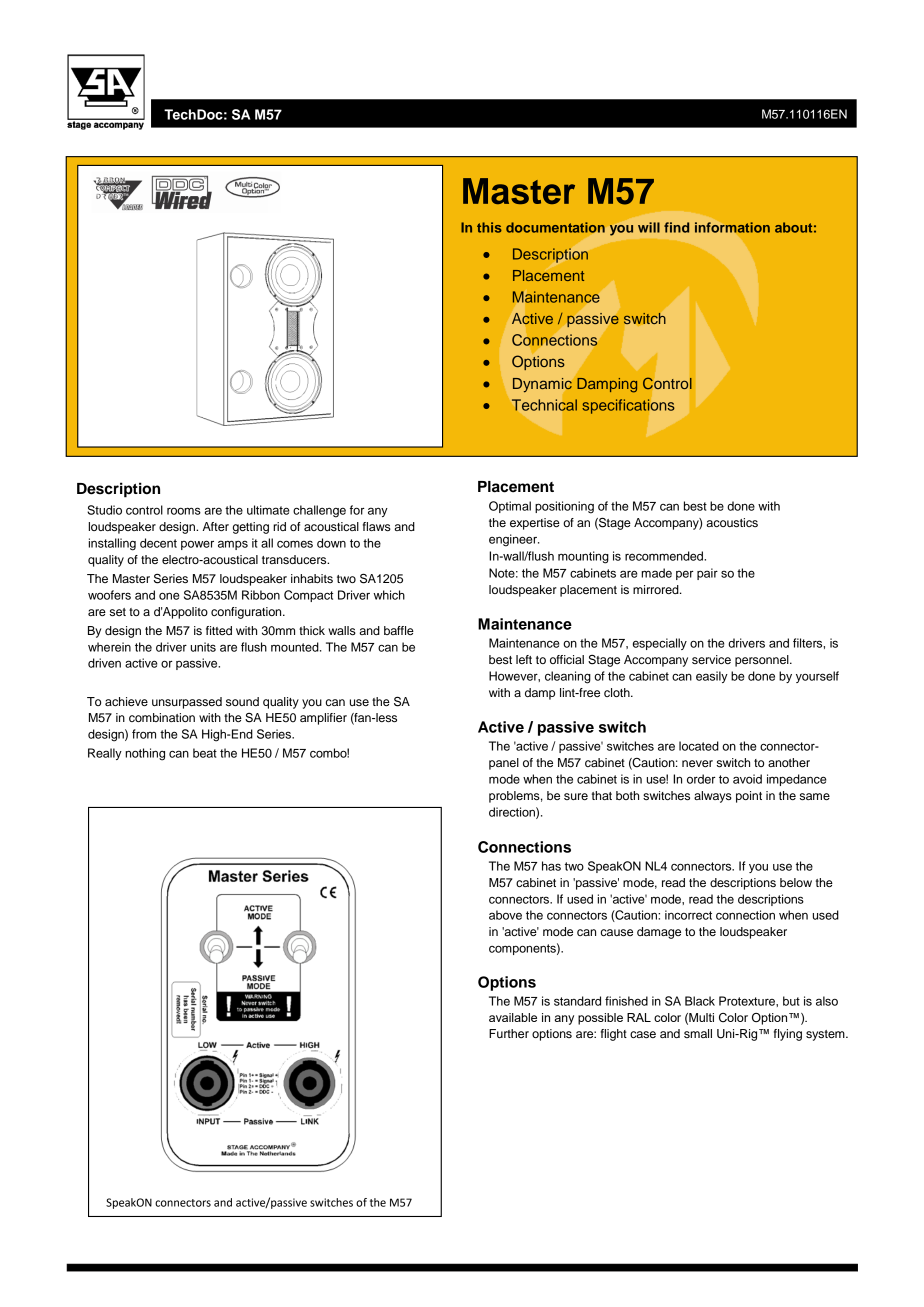 The height and width of the document is (1307, 924). I want to click on beat, so click(205, 753).
